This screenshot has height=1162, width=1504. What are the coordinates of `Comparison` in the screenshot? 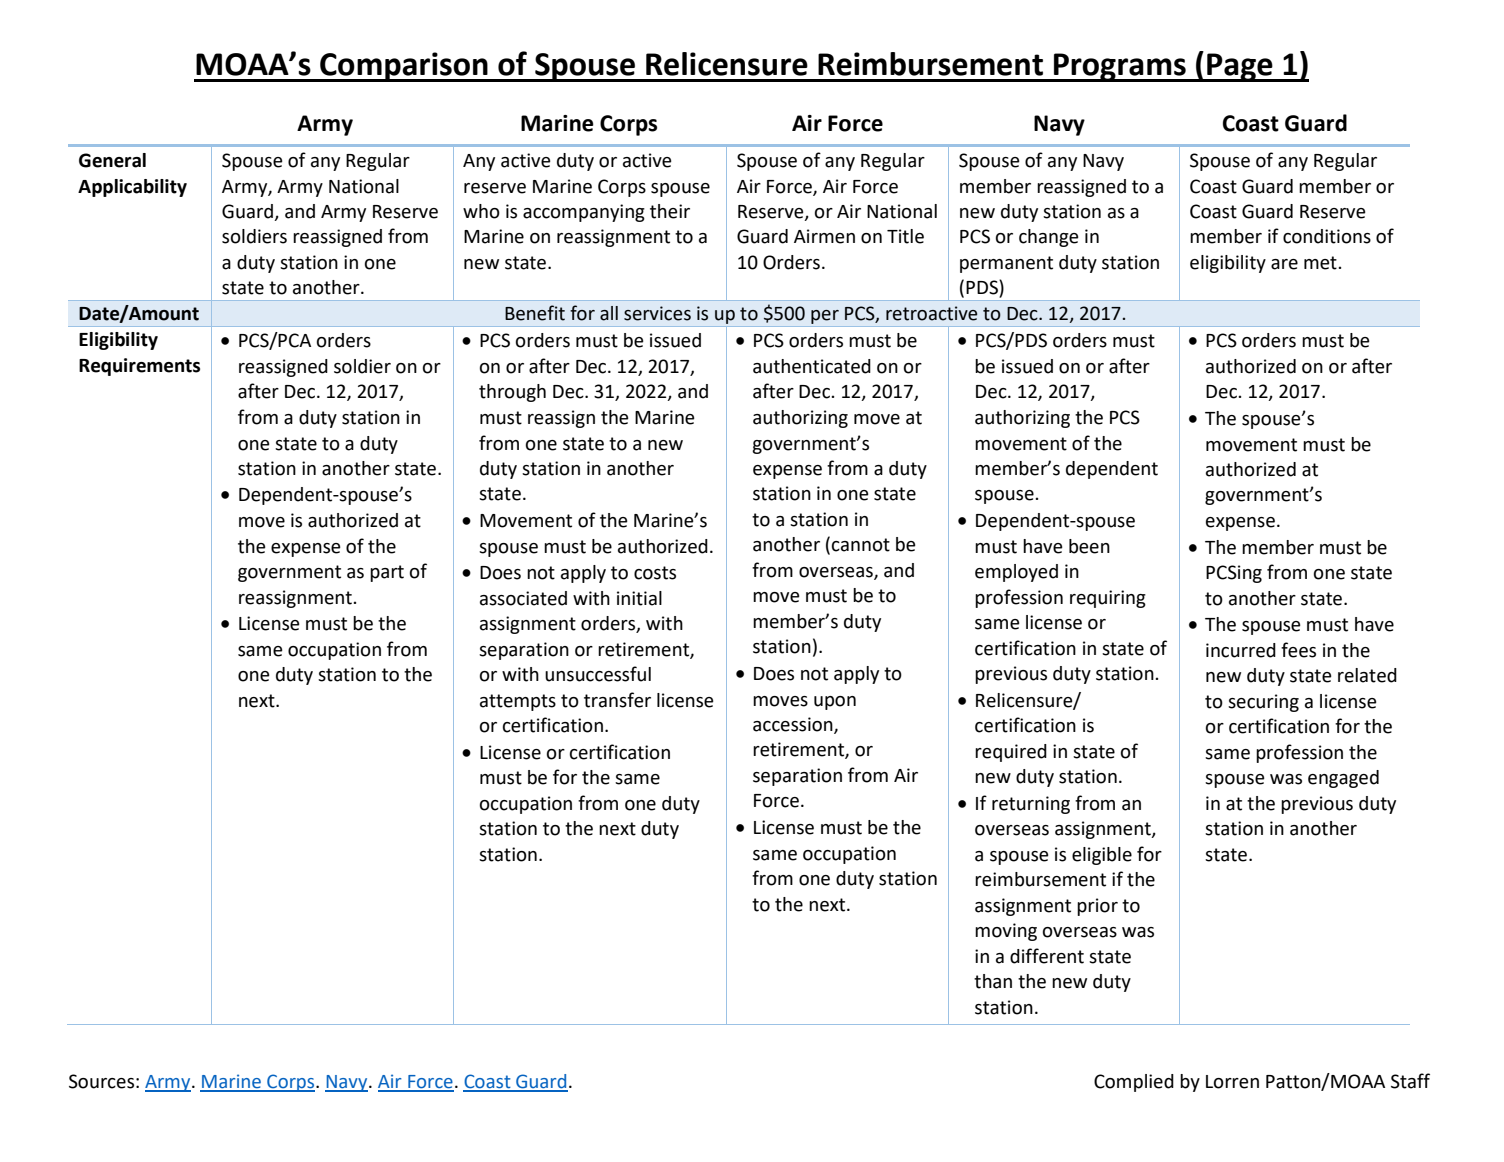 It's located at (404, 67).
